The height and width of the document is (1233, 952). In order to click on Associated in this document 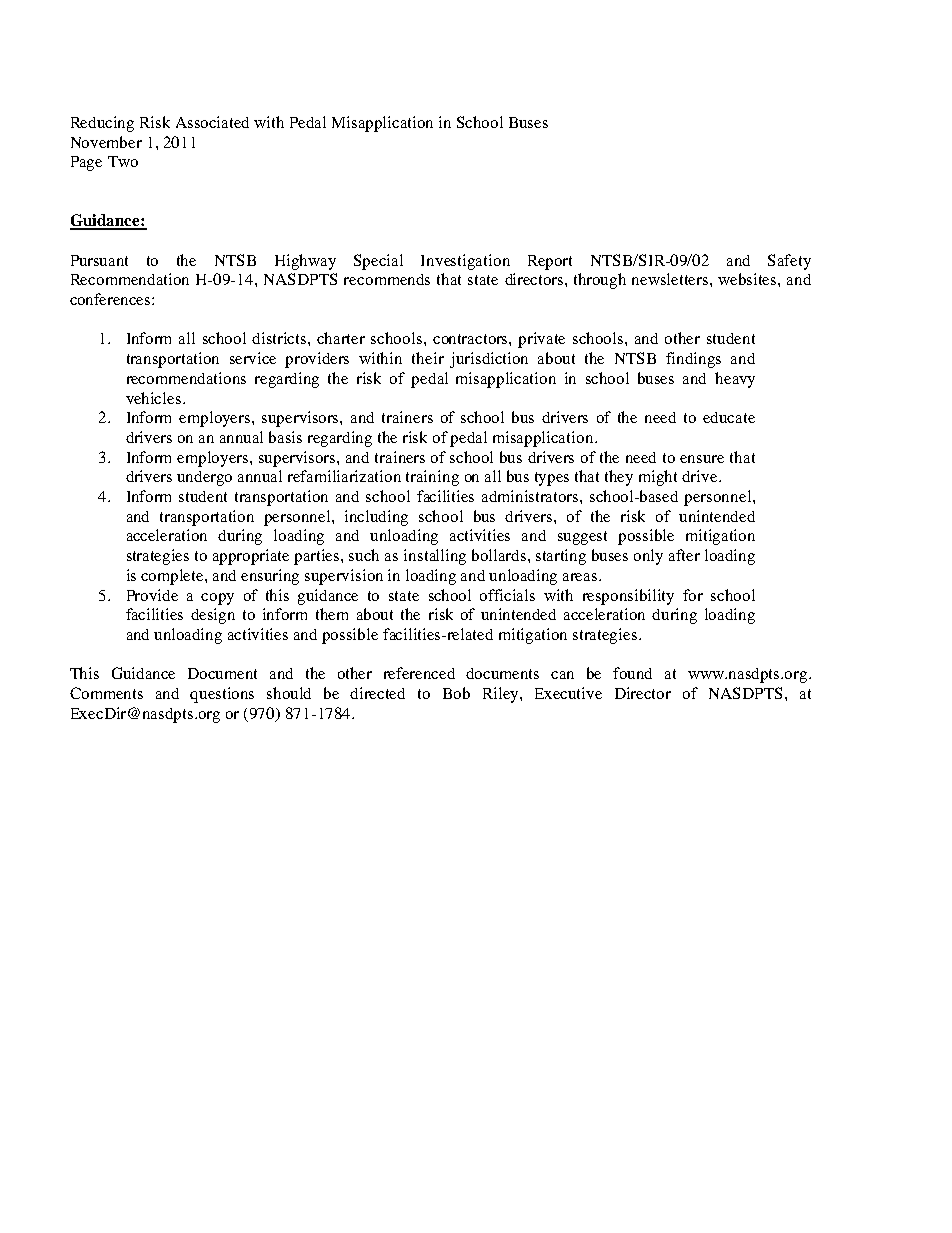, I will do `click(212, 122)`.
